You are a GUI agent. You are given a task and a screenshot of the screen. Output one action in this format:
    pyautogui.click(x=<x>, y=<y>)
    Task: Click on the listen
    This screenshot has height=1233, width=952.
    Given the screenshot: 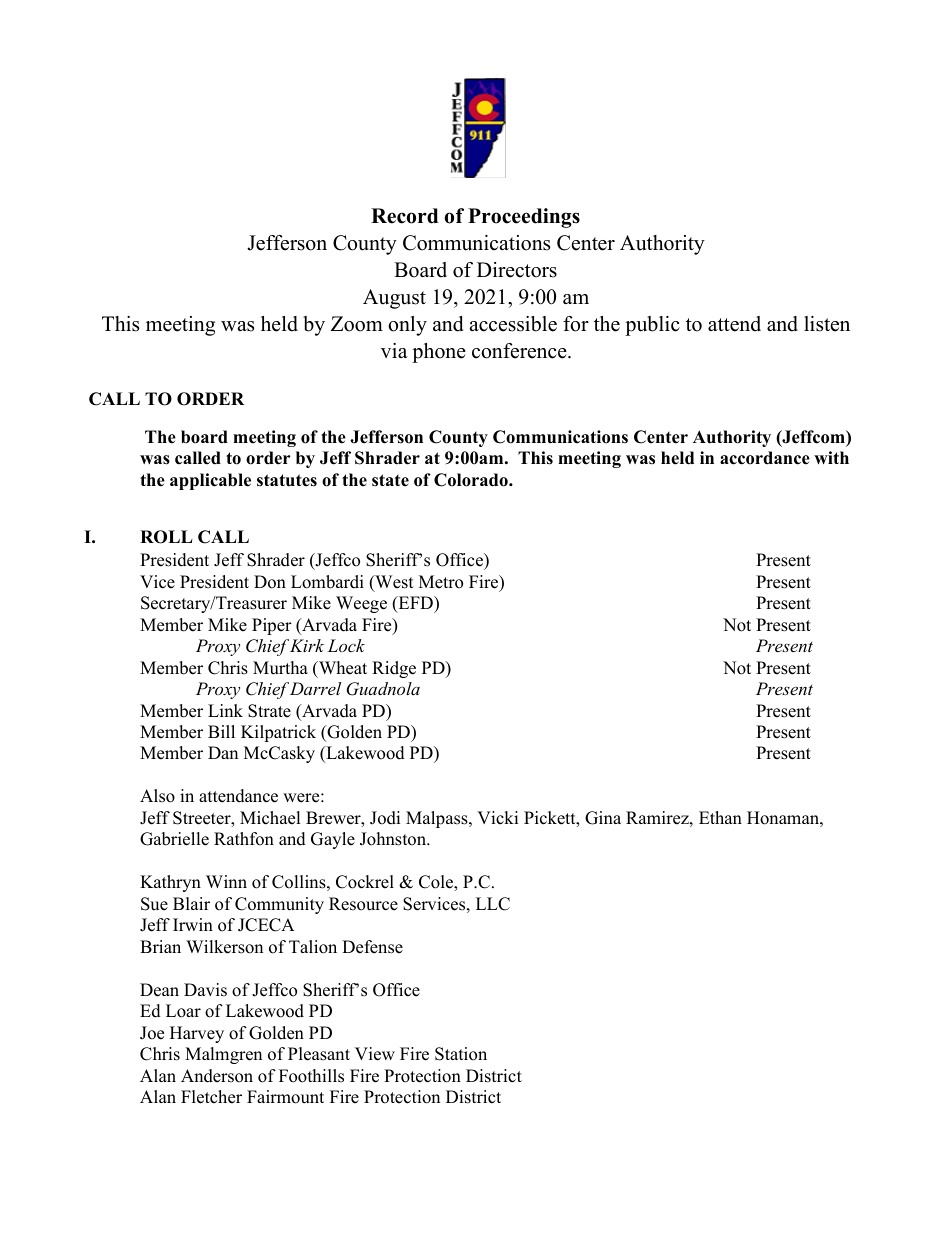 What is the action you would take?
    pyautogui.click(x=827, y=324)
